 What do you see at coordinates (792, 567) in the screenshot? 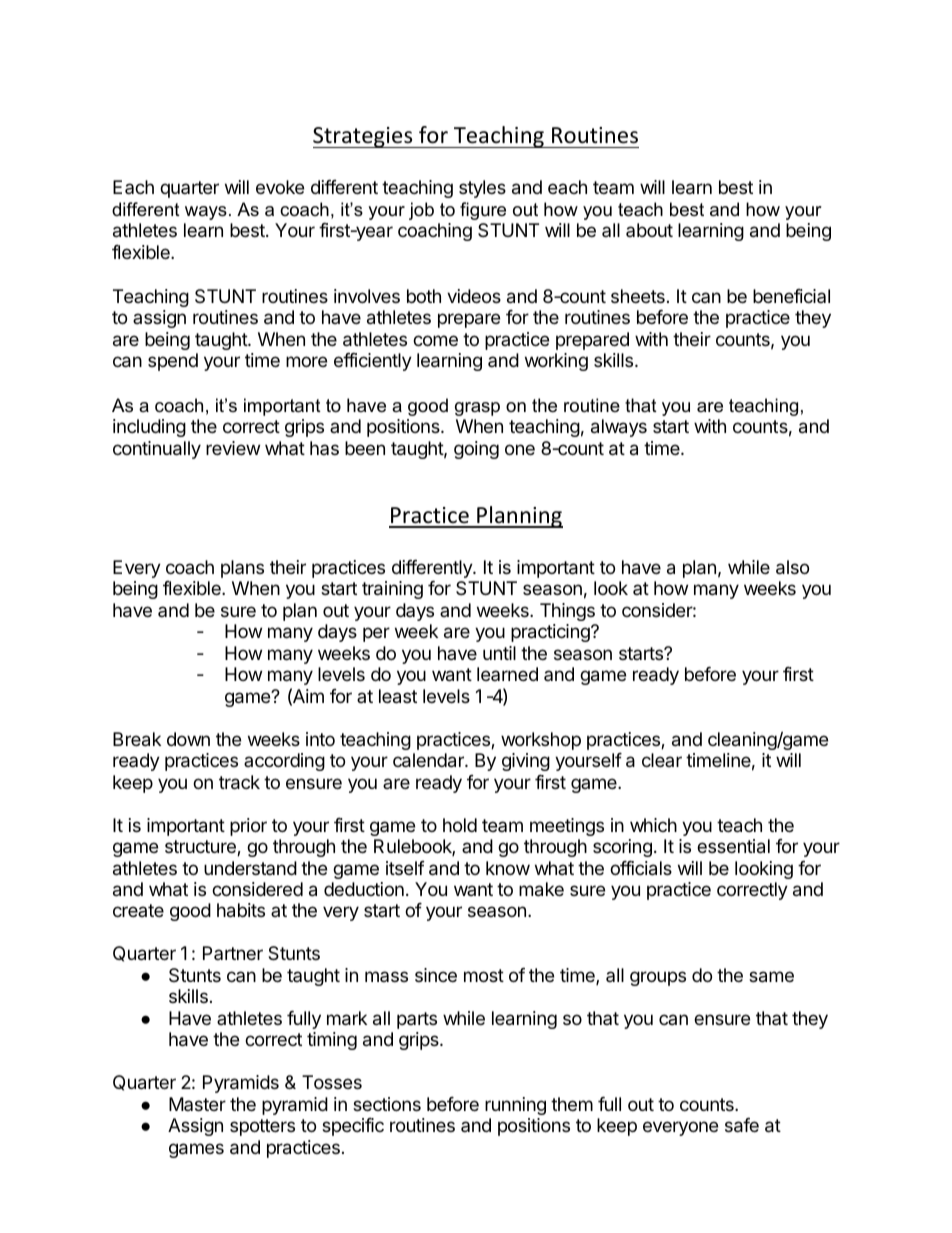
I see `also` at bounding box center [792, 567].
